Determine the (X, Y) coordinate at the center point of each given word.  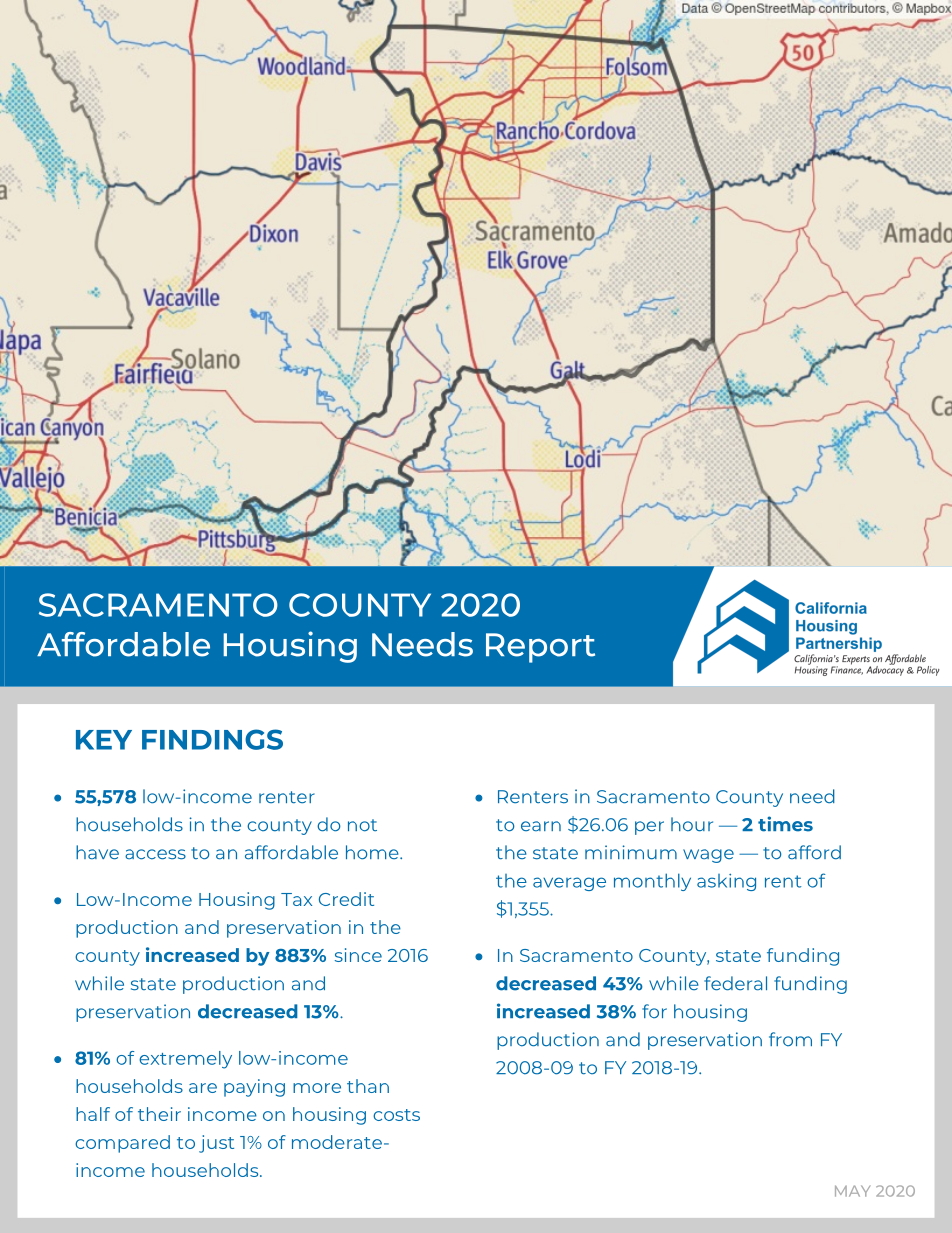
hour (692, 824)
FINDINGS (212, 739)
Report (540, 648)
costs (396, 1115)
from (790, 1039)
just (216, 1144)
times (785, 824)
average (569, 884)
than (368, 1086)
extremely (185, 1060)
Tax (296, 899)
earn (541, 826)
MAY (852, 1191)
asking (726, 882)
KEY (104, 740)
